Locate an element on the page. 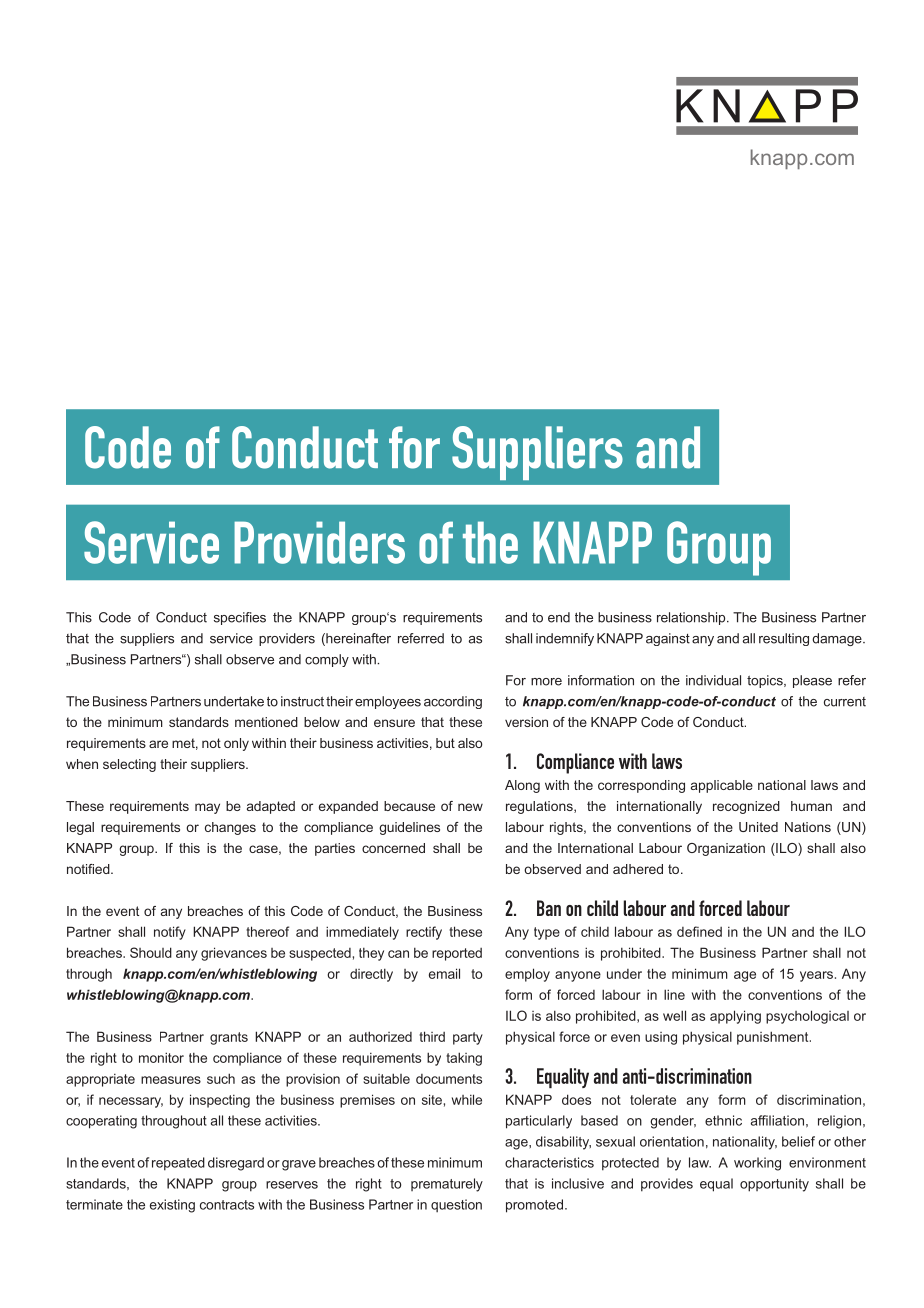  existing is located at coordinates (172, 1206).
